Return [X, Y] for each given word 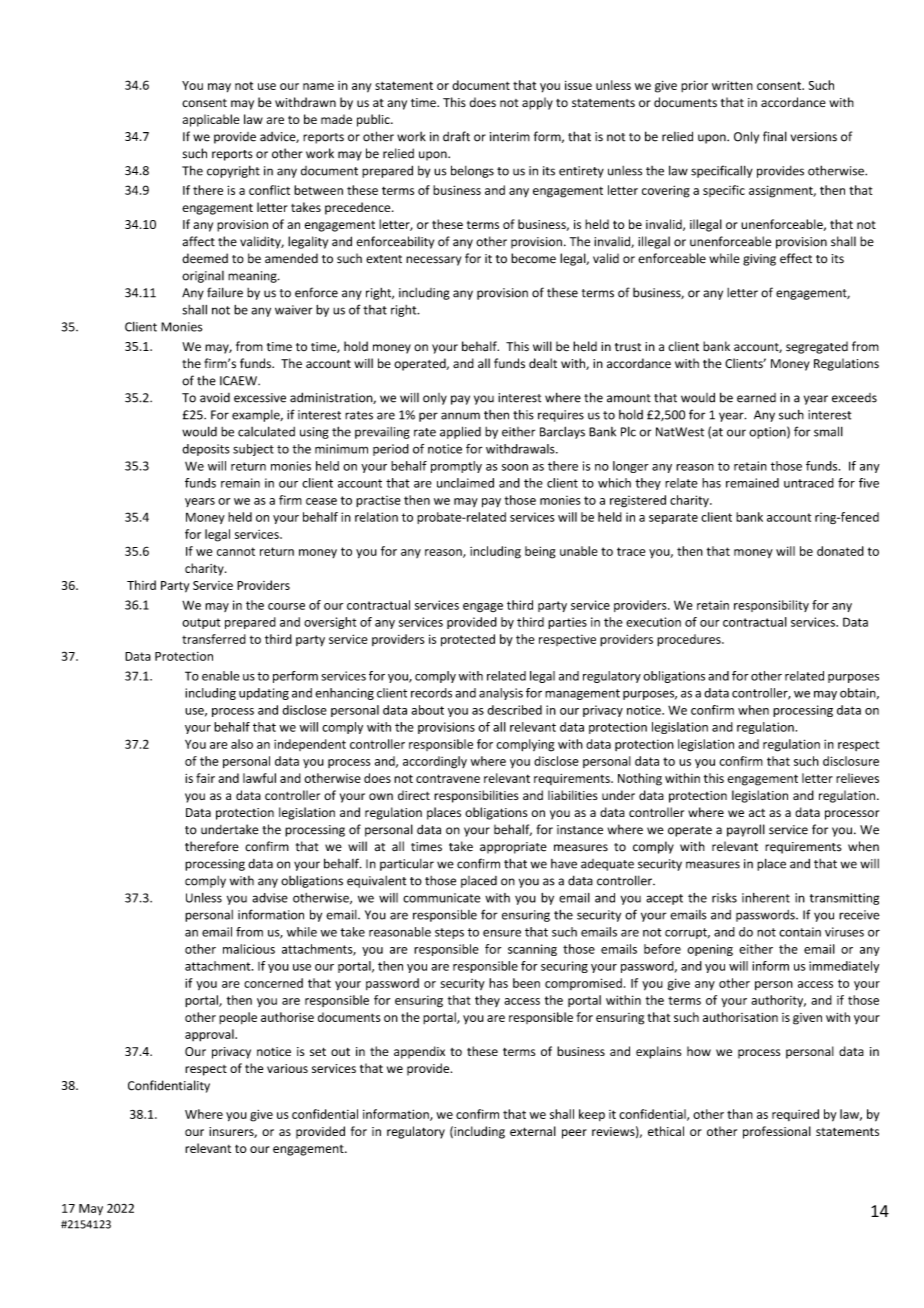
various [287, 1068]
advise [270, 898]
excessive [260, 398]
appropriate [513, 848]
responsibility [771, 606]
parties [567, 623]
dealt [543, 363]
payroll [746, 830]
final [775, 136]
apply [537, 103]
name [318, 86]
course [286, 606]
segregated [817, 347]
